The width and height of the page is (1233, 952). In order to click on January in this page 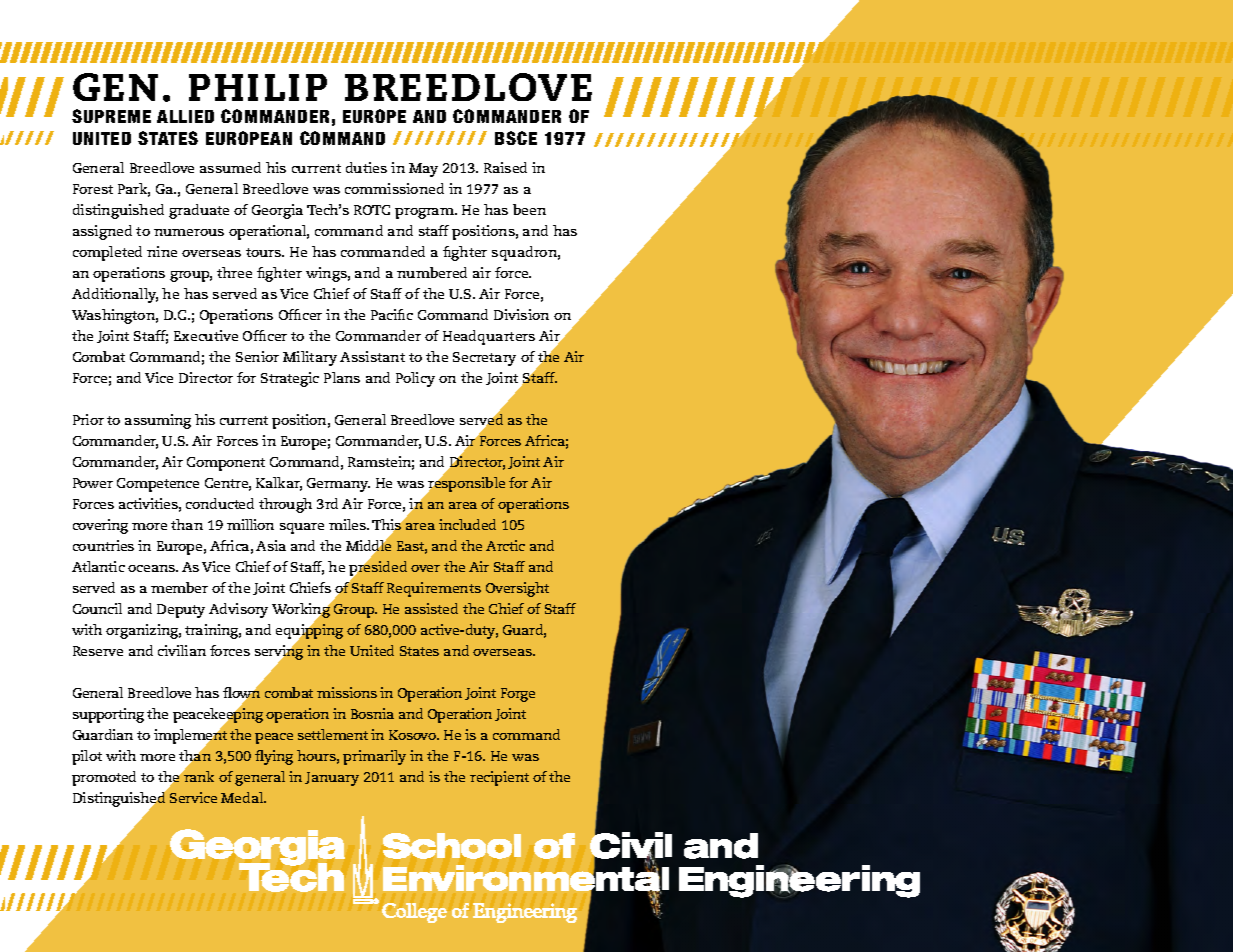, I will do `click(332, 779)`.
